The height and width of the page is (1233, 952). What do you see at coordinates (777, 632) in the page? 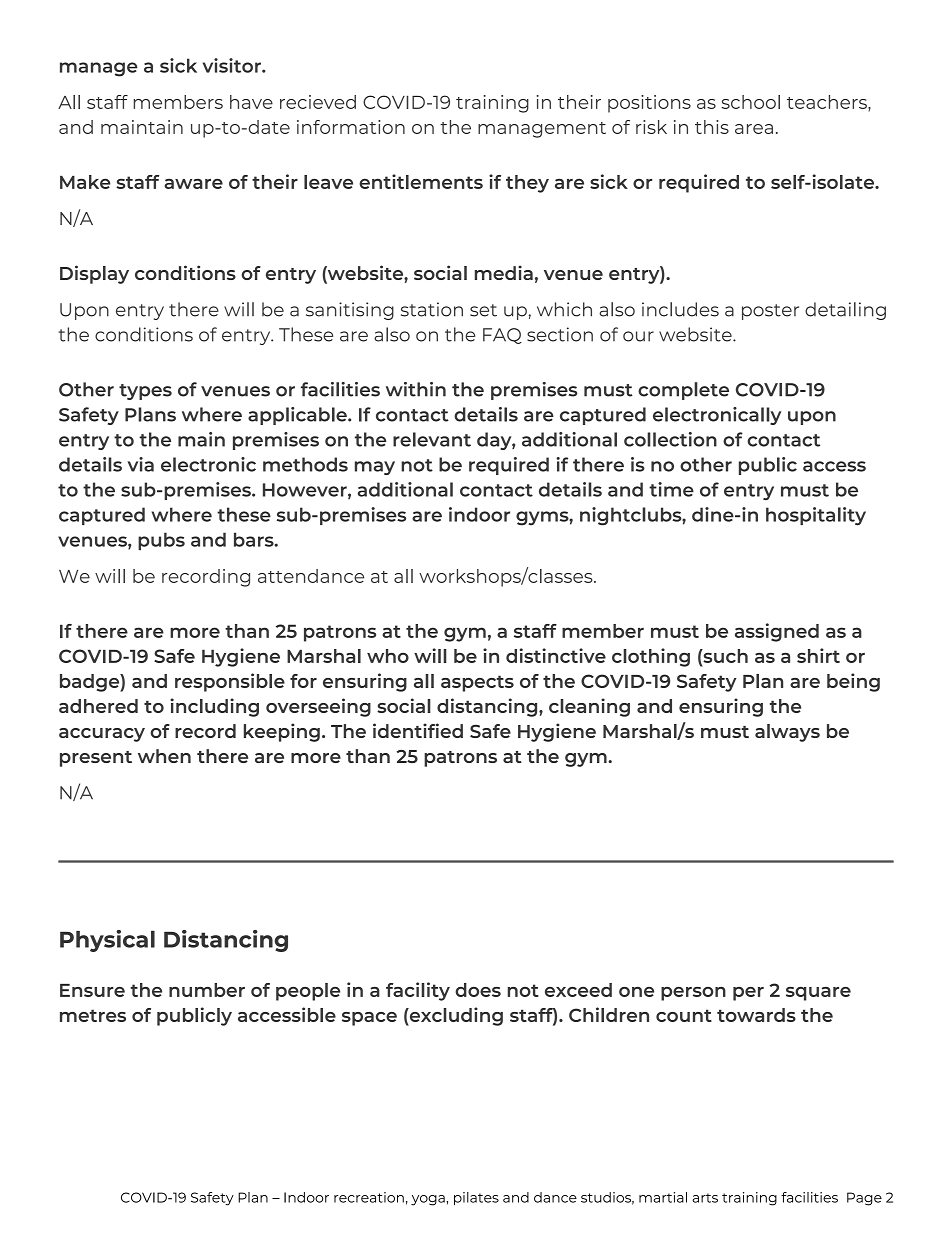
I see `assigned` at bounding box center [777, 632].
